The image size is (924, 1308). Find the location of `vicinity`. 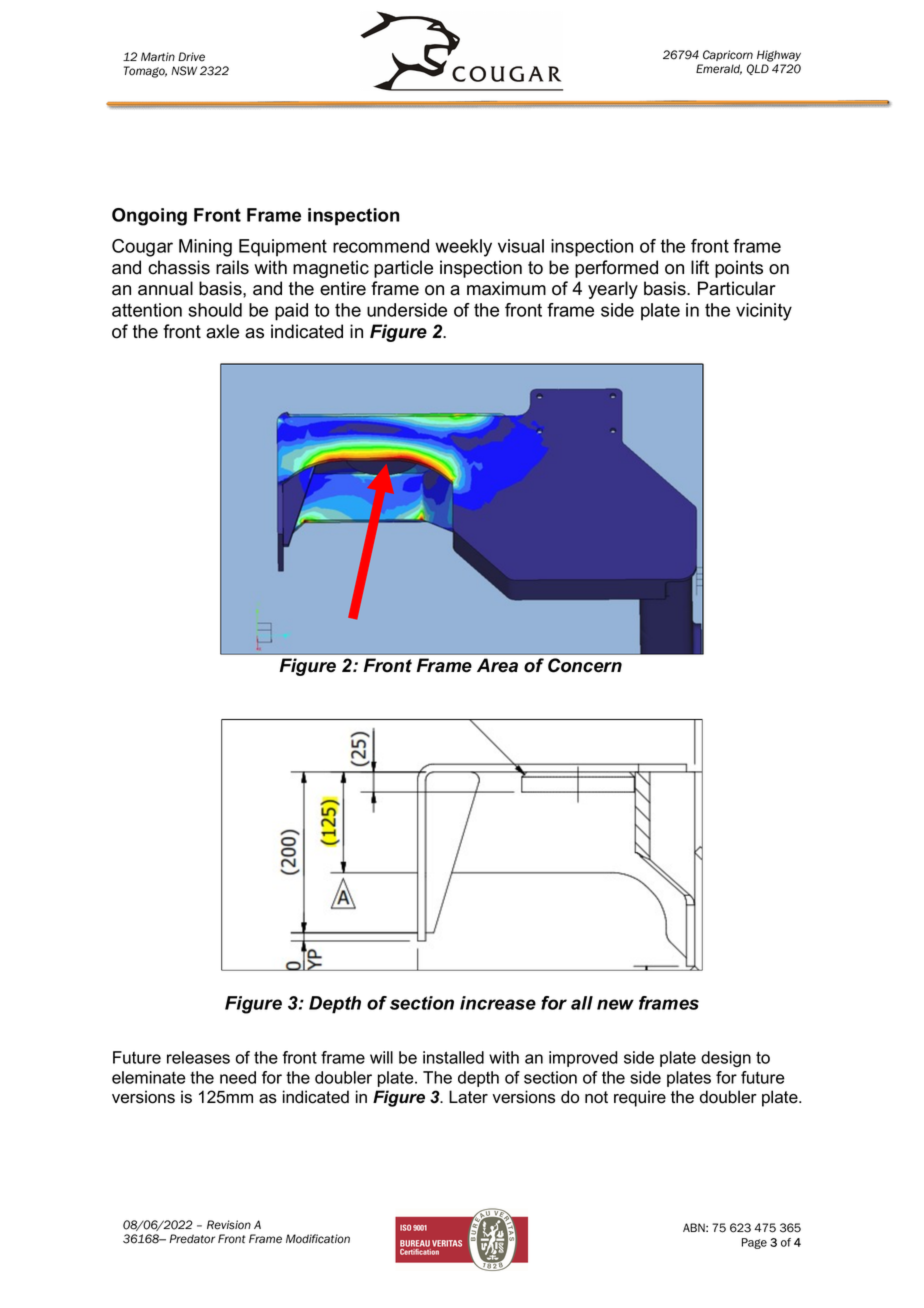

vicinity is located at coordinates (764, 312).
